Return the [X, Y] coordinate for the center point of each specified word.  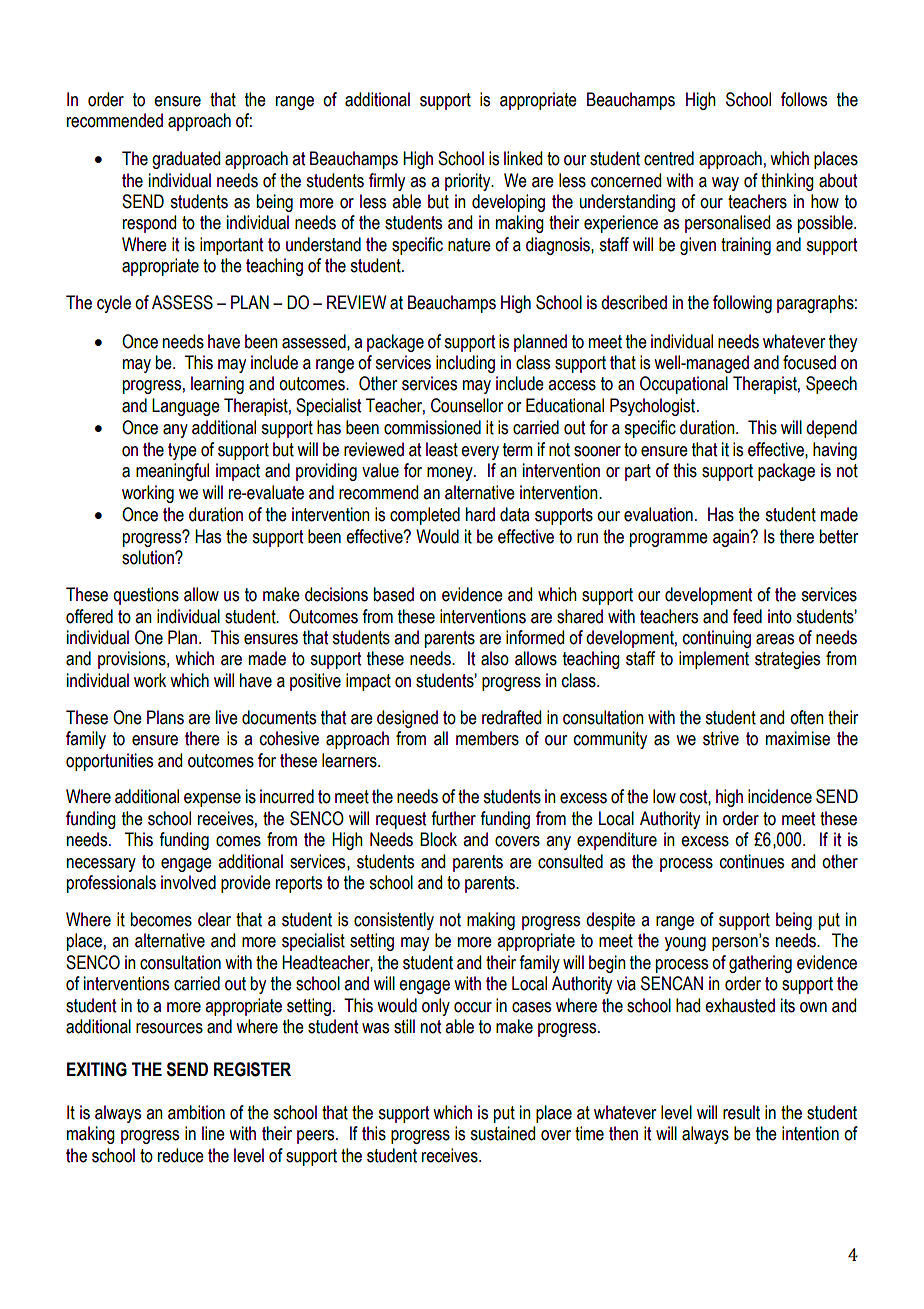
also [495, 658]
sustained [502, 1133]
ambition [196, 1112]
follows [804, 99]
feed [747, 616]
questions [146, 596]
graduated [186, 160]
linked [523, 158]
